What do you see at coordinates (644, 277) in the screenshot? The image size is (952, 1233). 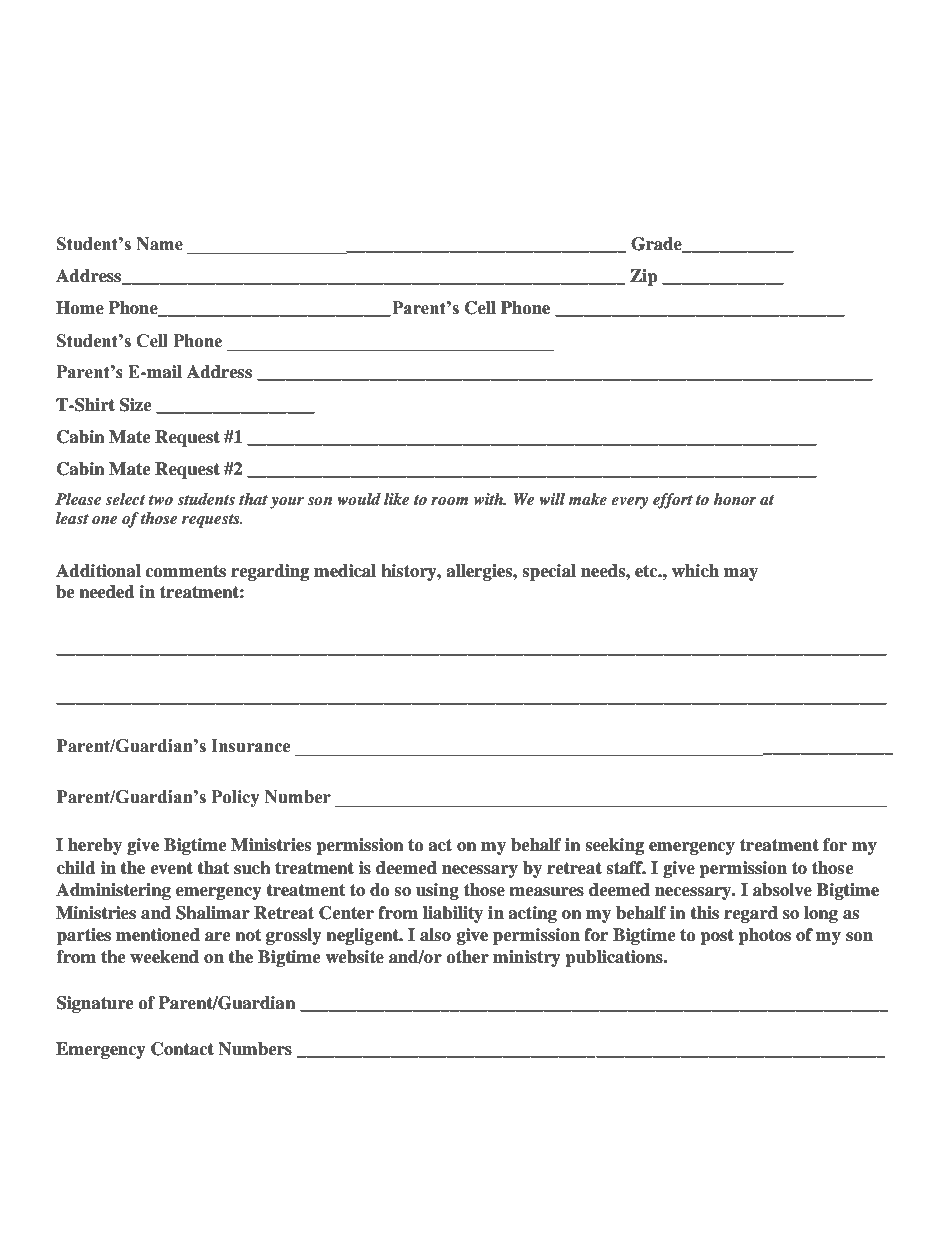 I see `Zip` at bounding box center [644, 277].
